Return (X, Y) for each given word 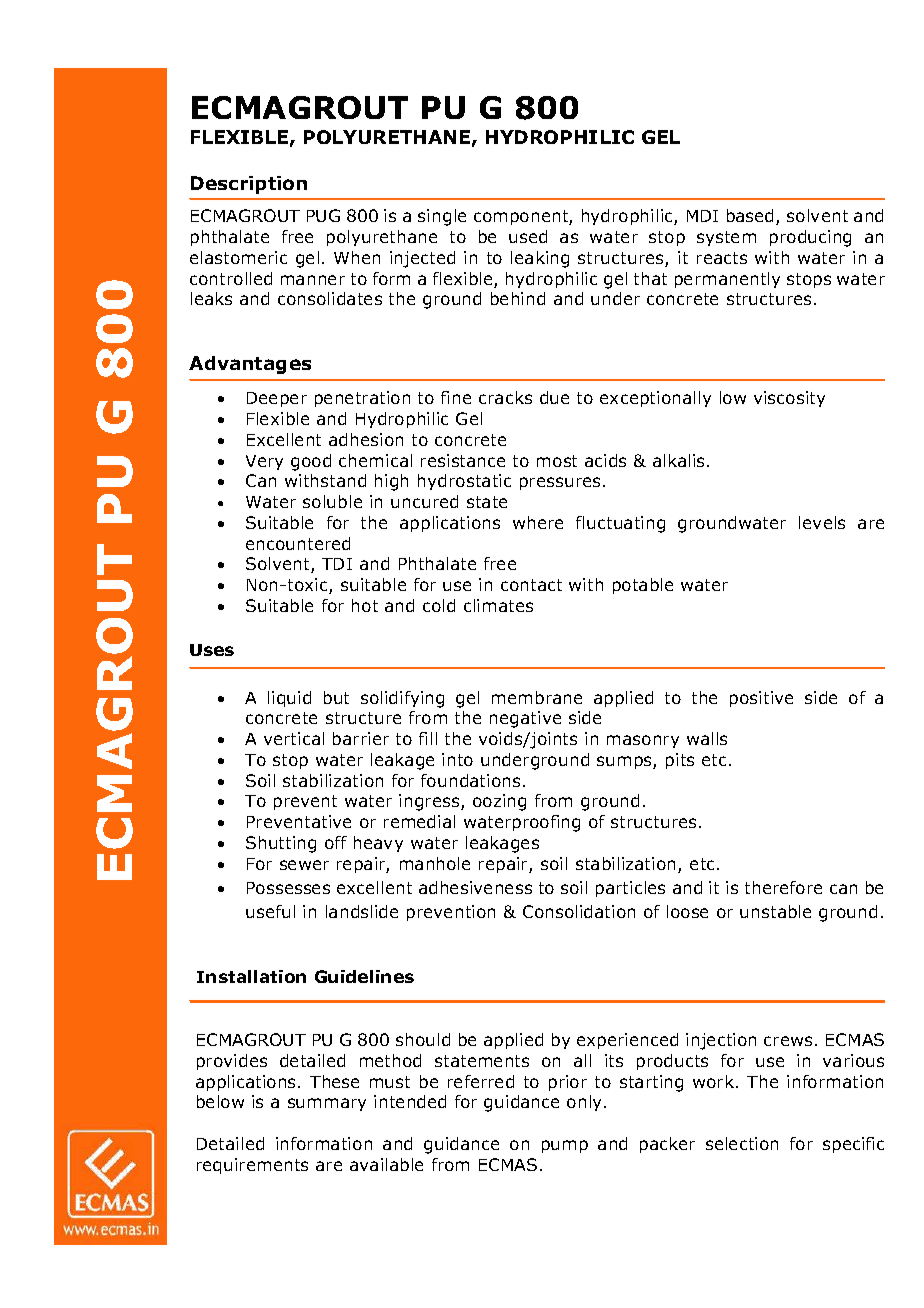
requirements (252, 1166)
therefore (783, 887)
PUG (323, 215)
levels (822, 522)
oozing (499, 802)
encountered (298, 543)
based (752, 217)
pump (565, 1146)
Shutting (281, 844)
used (528, 236)
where (538, 522)
